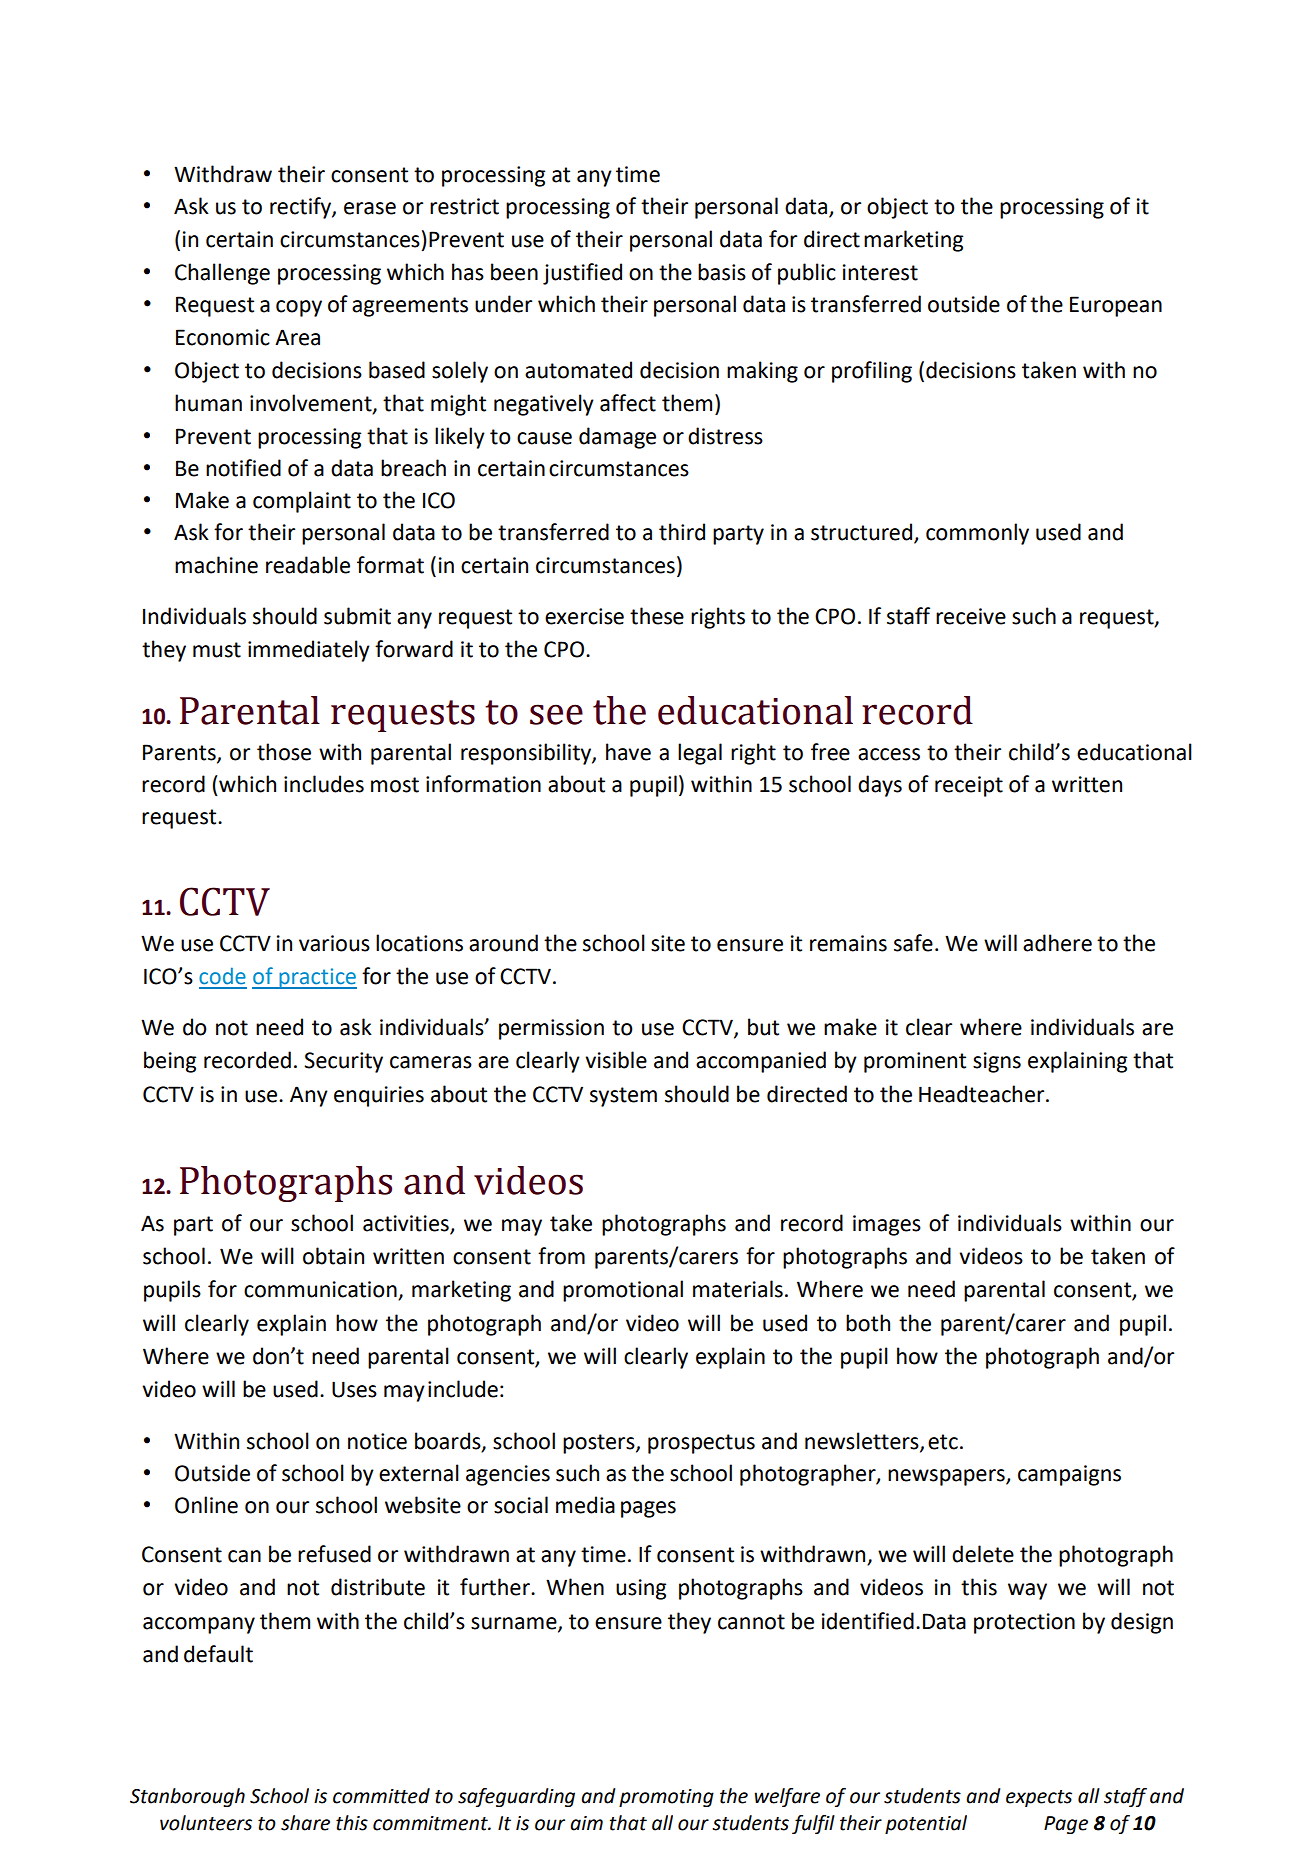 The image size is (1314, 1858). Describe the element at coordinates (305, 1823) in the screenshot. I see `share` at that location.
